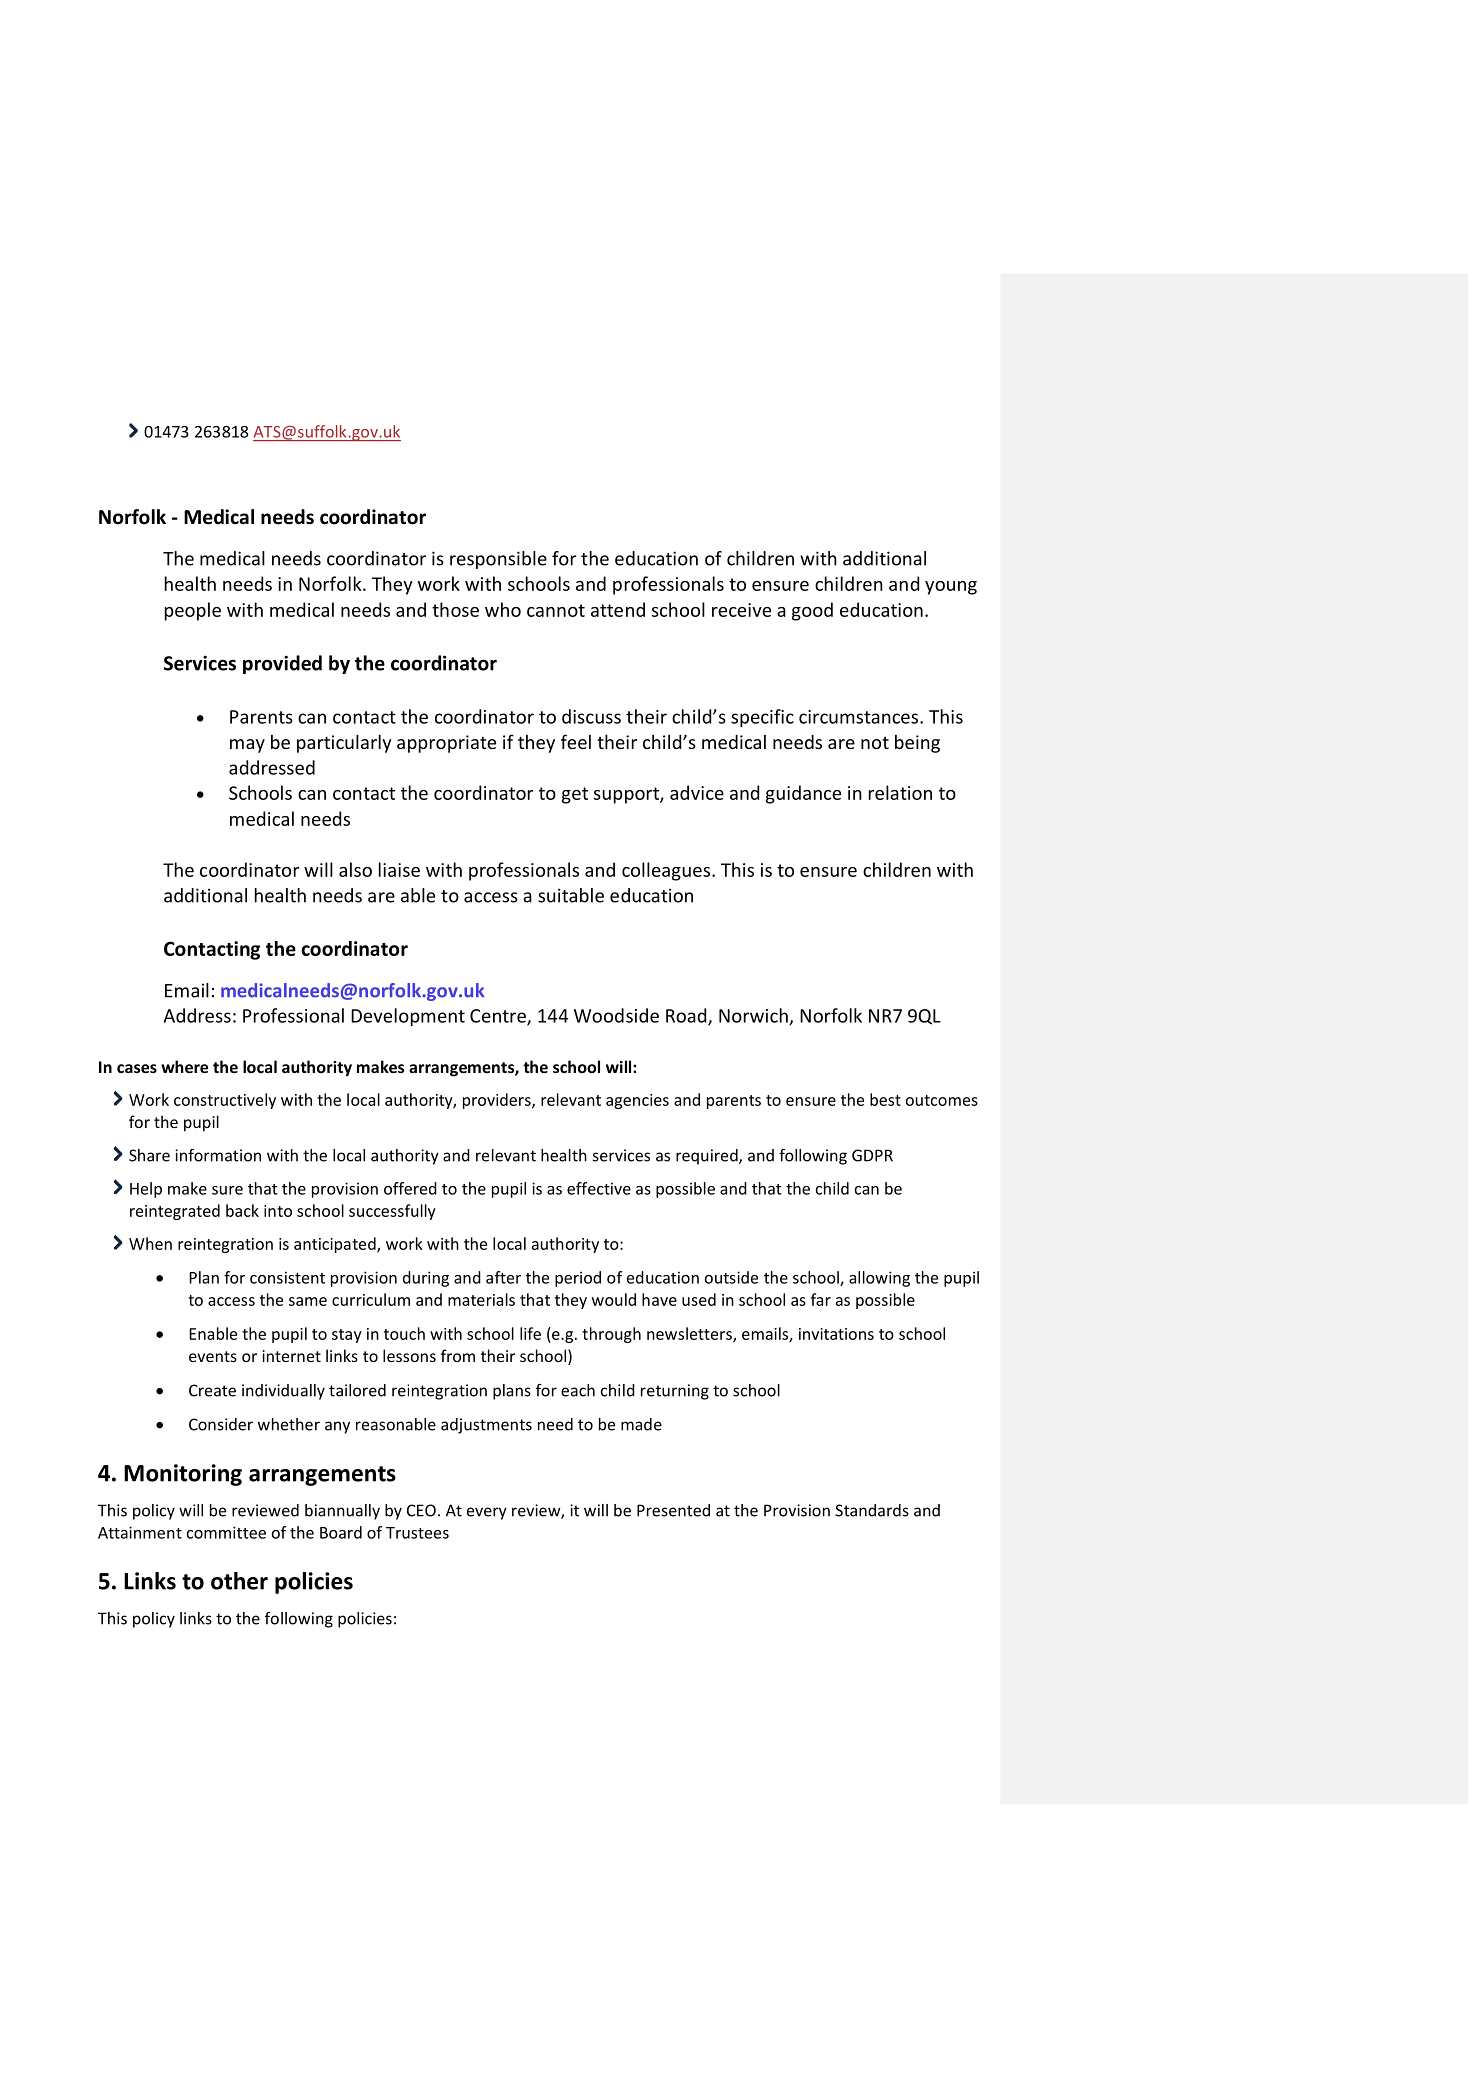 The width and height of the page is (1469, 2079). Describe the element at coordinates (885, 1099) in the page. I see `best` at that location.
